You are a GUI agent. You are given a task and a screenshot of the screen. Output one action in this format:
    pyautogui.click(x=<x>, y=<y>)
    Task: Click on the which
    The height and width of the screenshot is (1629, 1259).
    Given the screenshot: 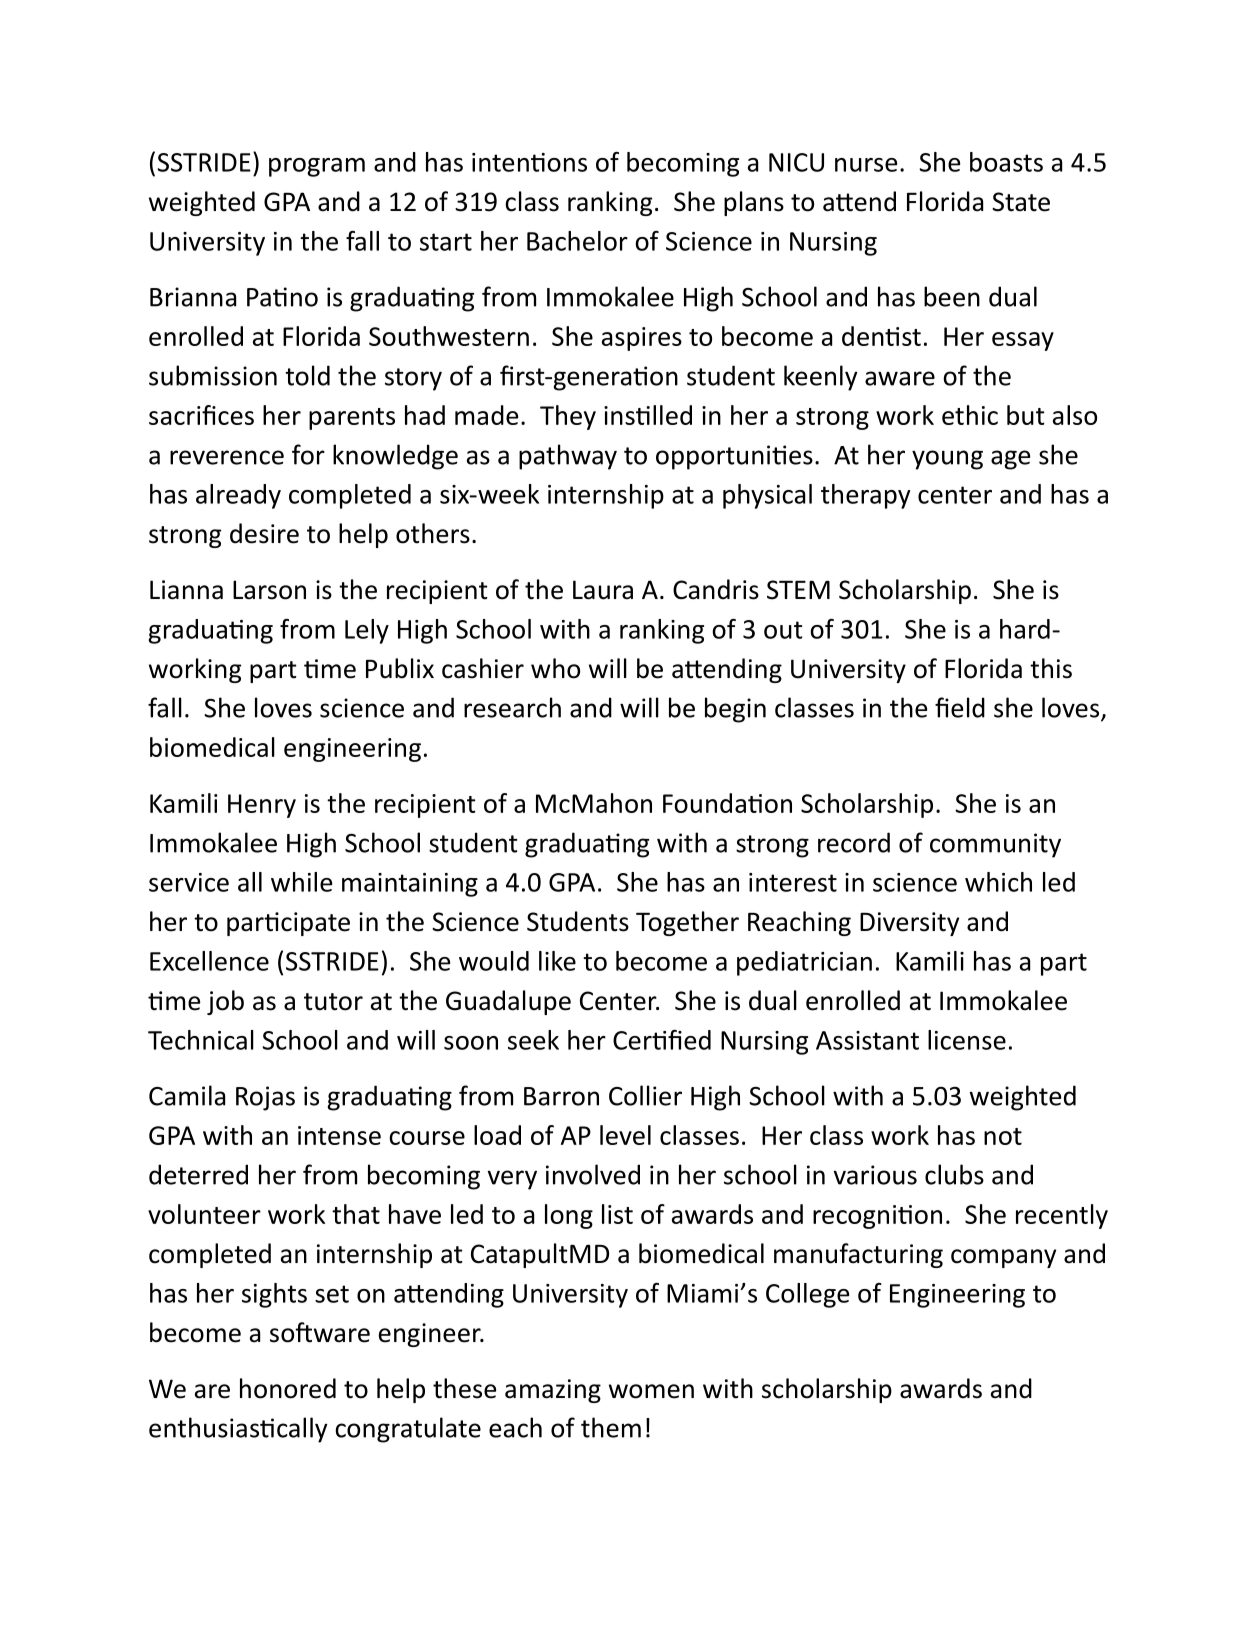 What is the action you would take?
    pyautogui.click(x=998, y=882)
